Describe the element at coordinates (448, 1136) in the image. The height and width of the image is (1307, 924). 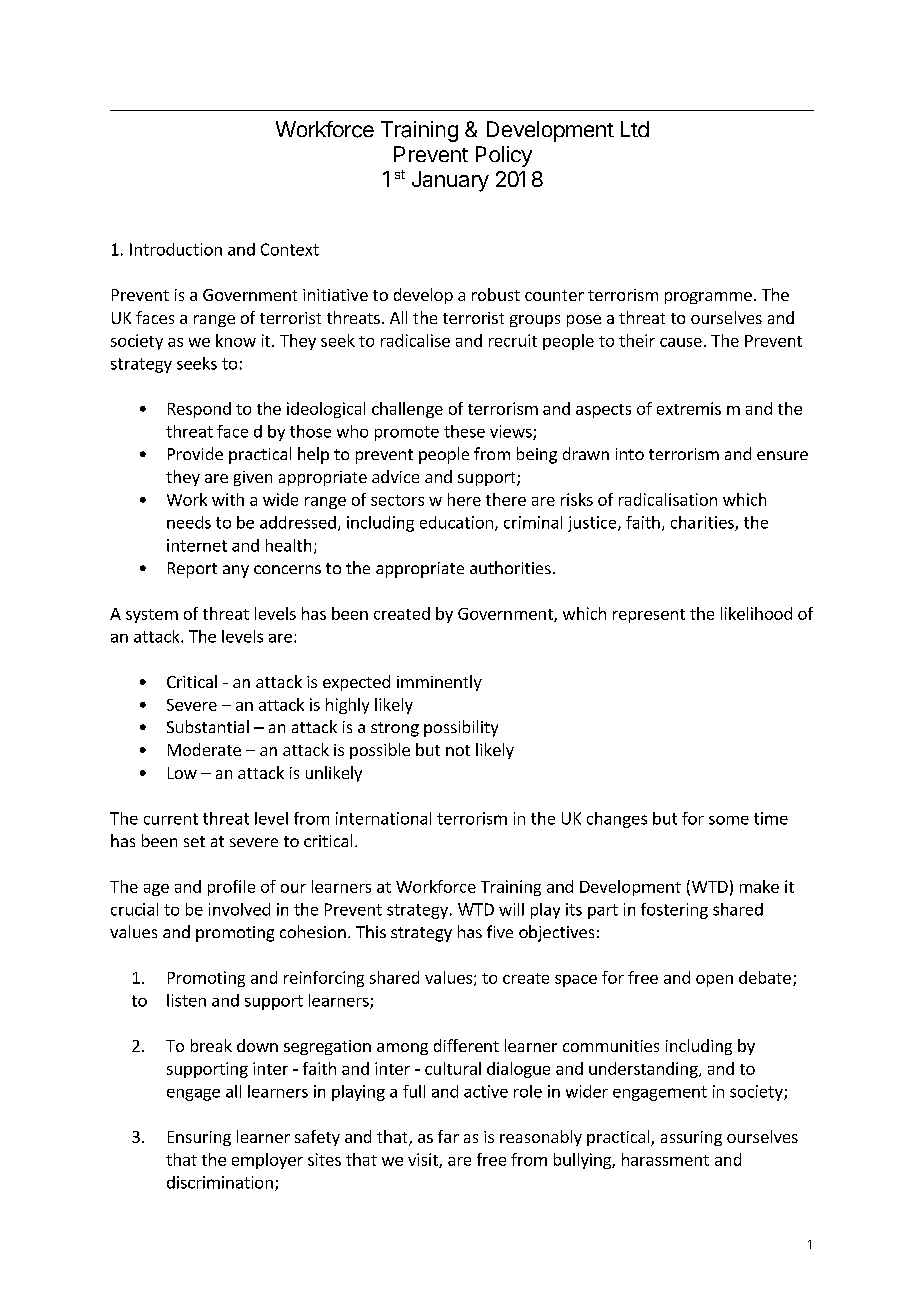
I see `far` at that location.
